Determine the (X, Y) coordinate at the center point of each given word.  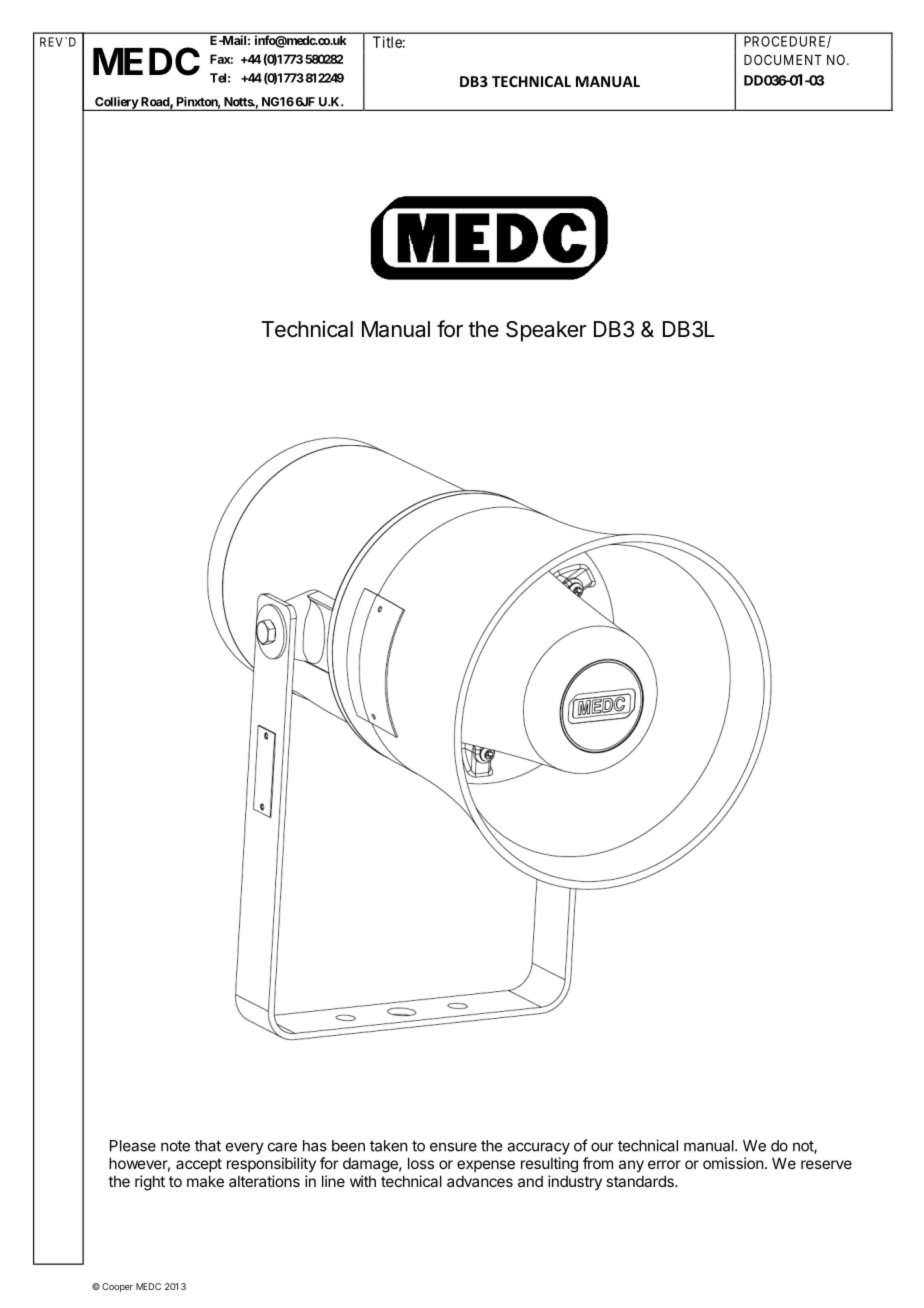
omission (733, 1163)
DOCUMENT (783, 59)
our (602, 1147)
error (664, 1164)
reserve (826, 1164)
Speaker (546, 331)
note (175, 1146)
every (245, 1148)
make (205, 1181)
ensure (453, 1147)
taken (388, 1146)
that (208, 1146)
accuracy (538, 1148)
